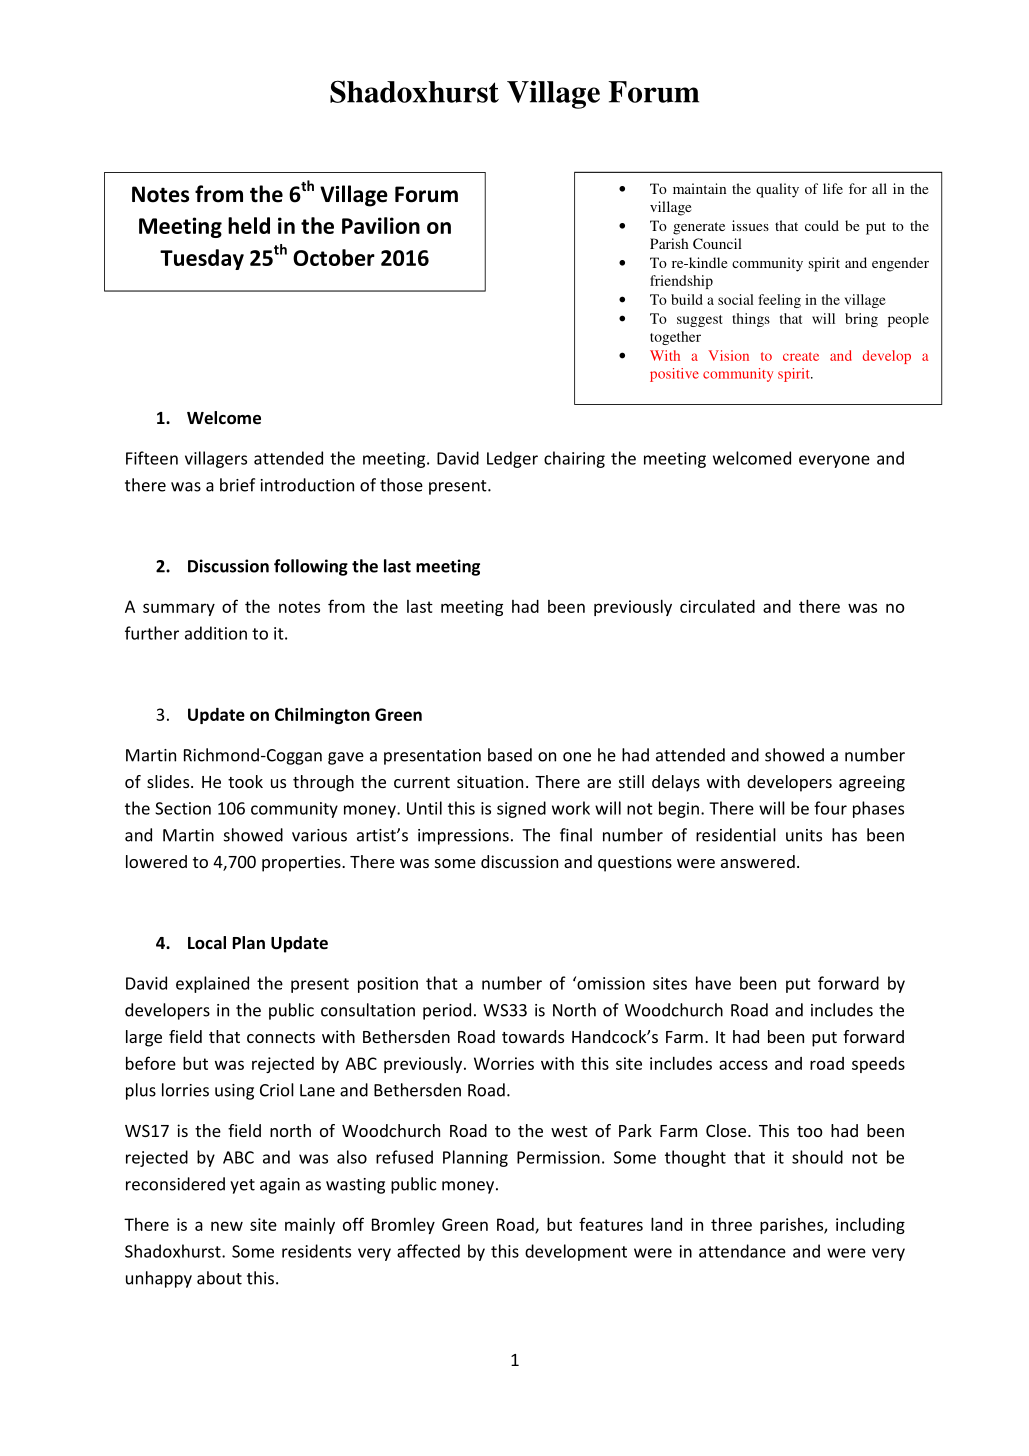 The height and width of the screenshot is (1456, 1029). Describe the element at coordinates (249, 225) in the screenshot. I see `held` at that location.
